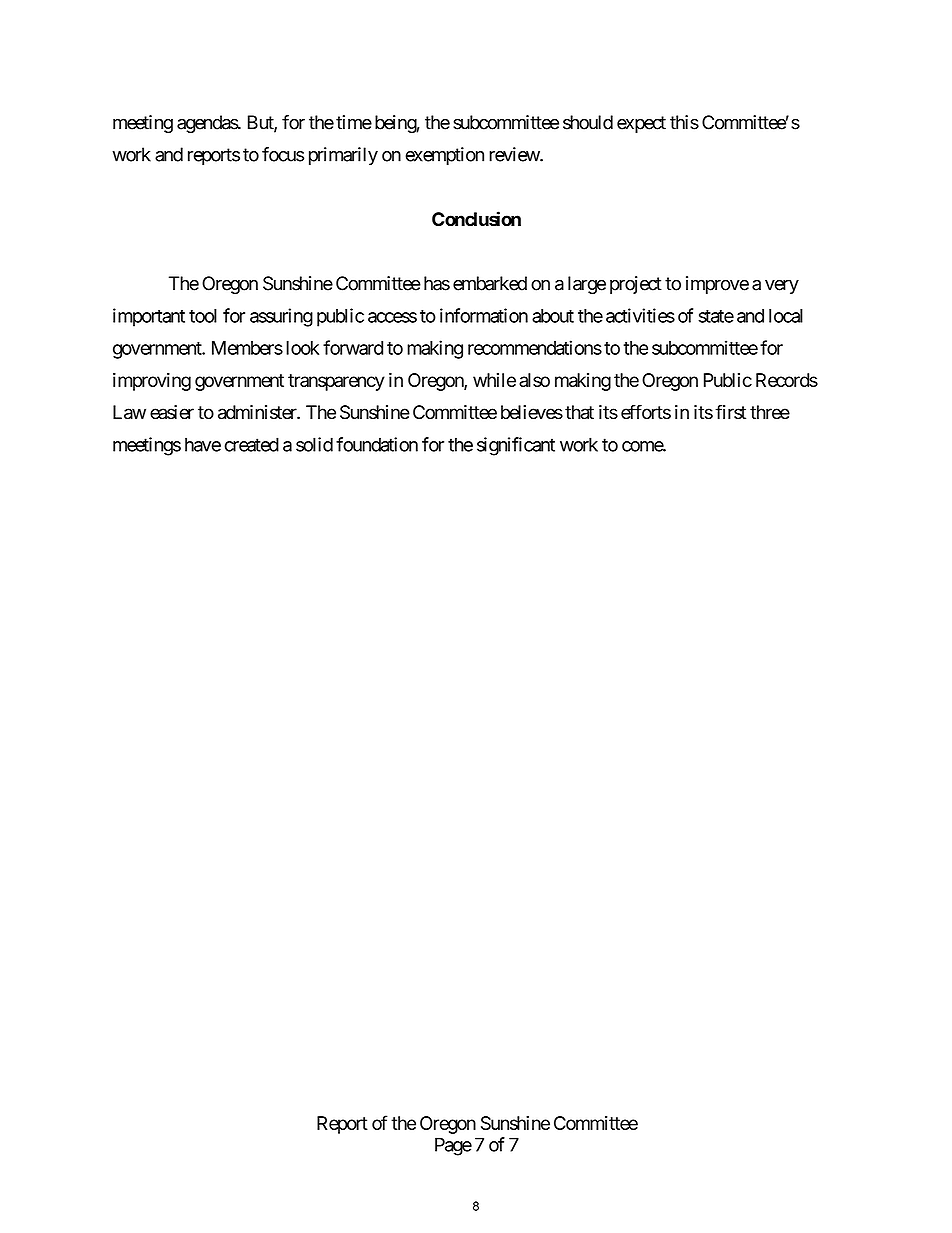 The width and height of the screenshot is (952, 1233). Describe the element at coordinates (516, 446) in the screenshot. I see `significant` at that location.
